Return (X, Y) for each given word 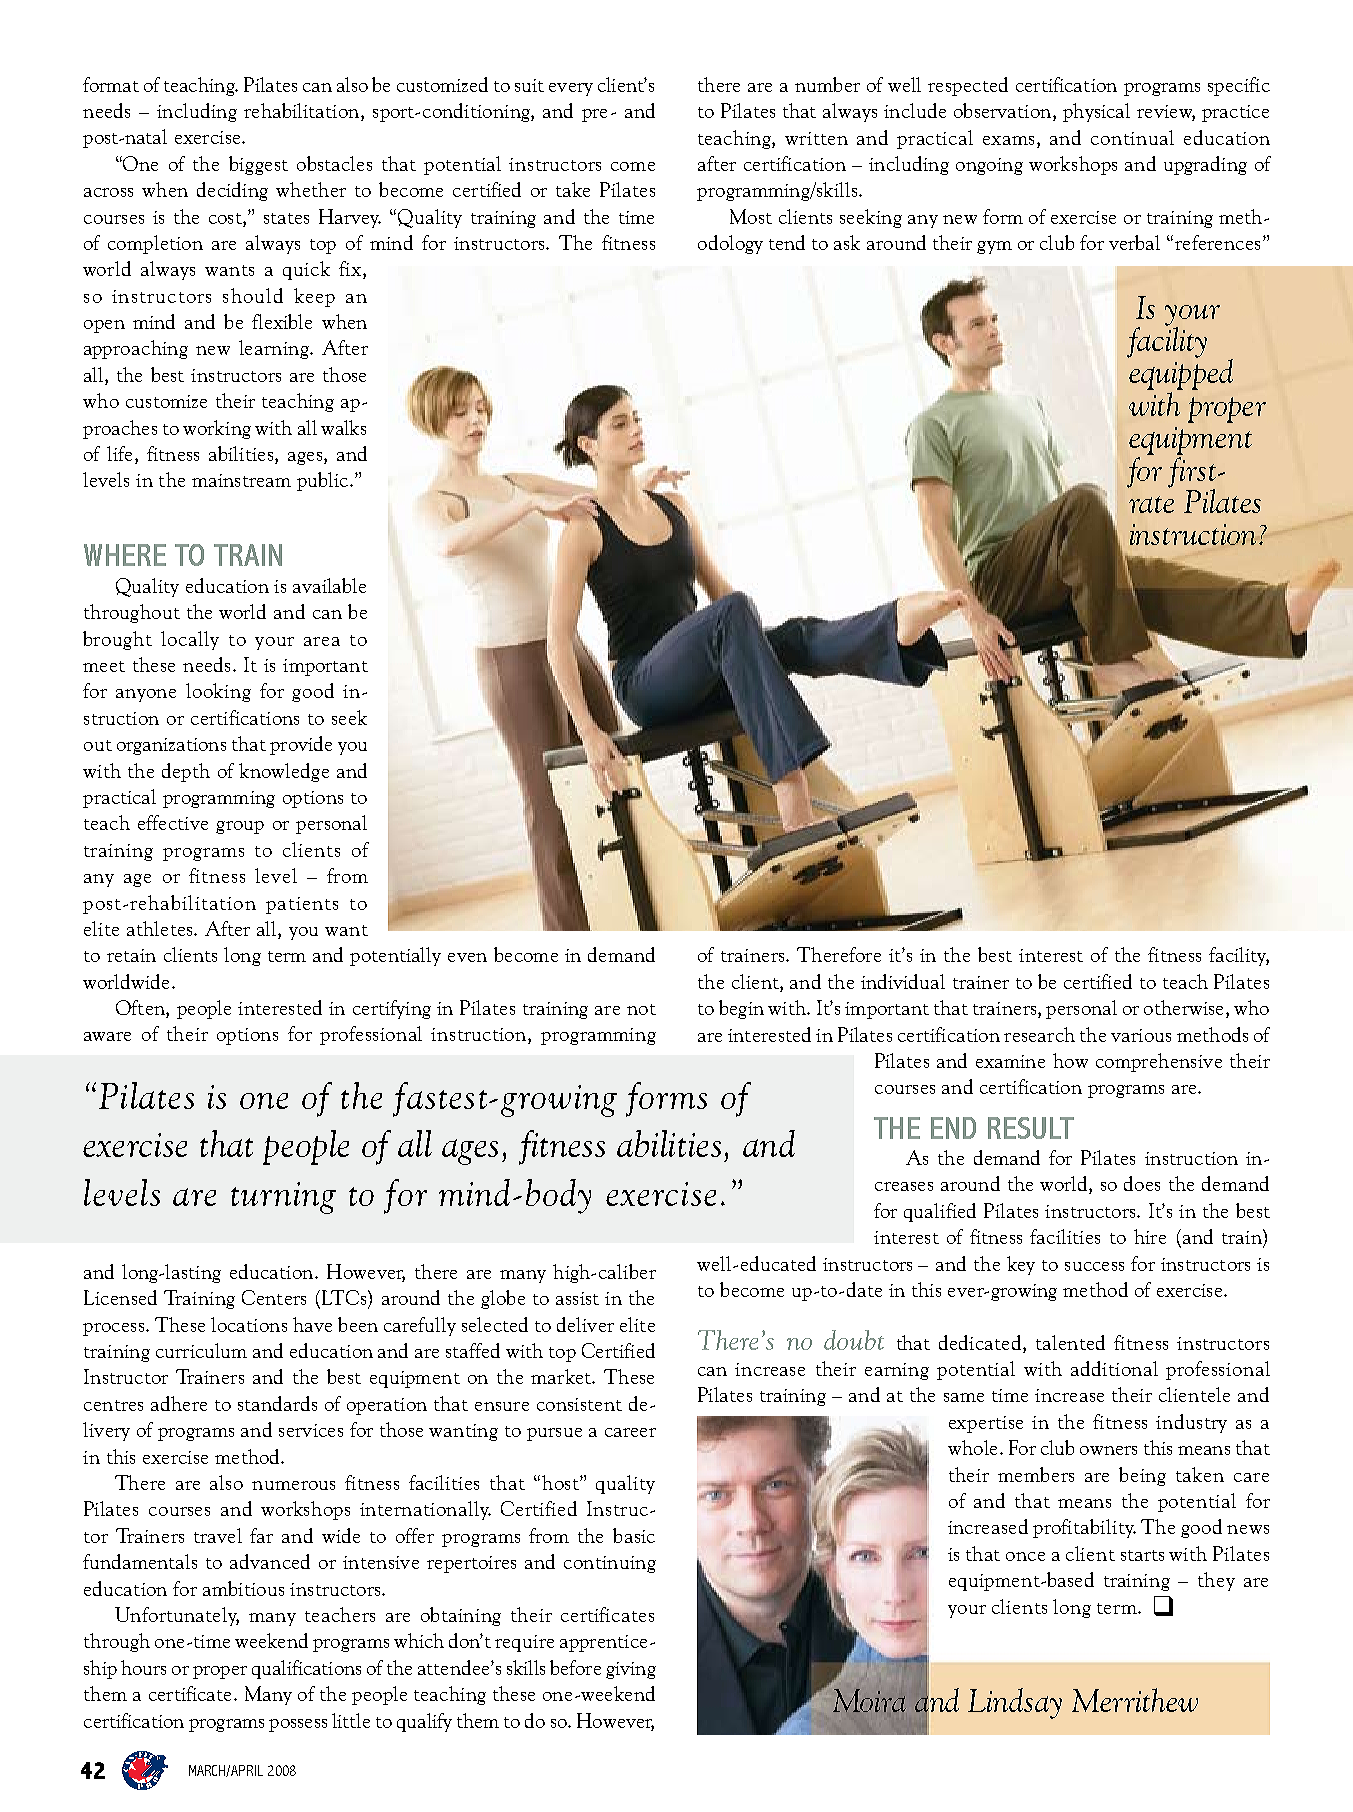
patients (302, 905)
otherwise (1183, 1007)
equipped (1180, 373)
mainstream (241, 480)
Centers (274, 1297)
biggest (258, 165)
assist (577, 1298)
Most (751, 216)
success (1094, 1266)
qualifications (306, 1669)
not (641, 1009)
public (324, 481)
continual (1132, 137)
